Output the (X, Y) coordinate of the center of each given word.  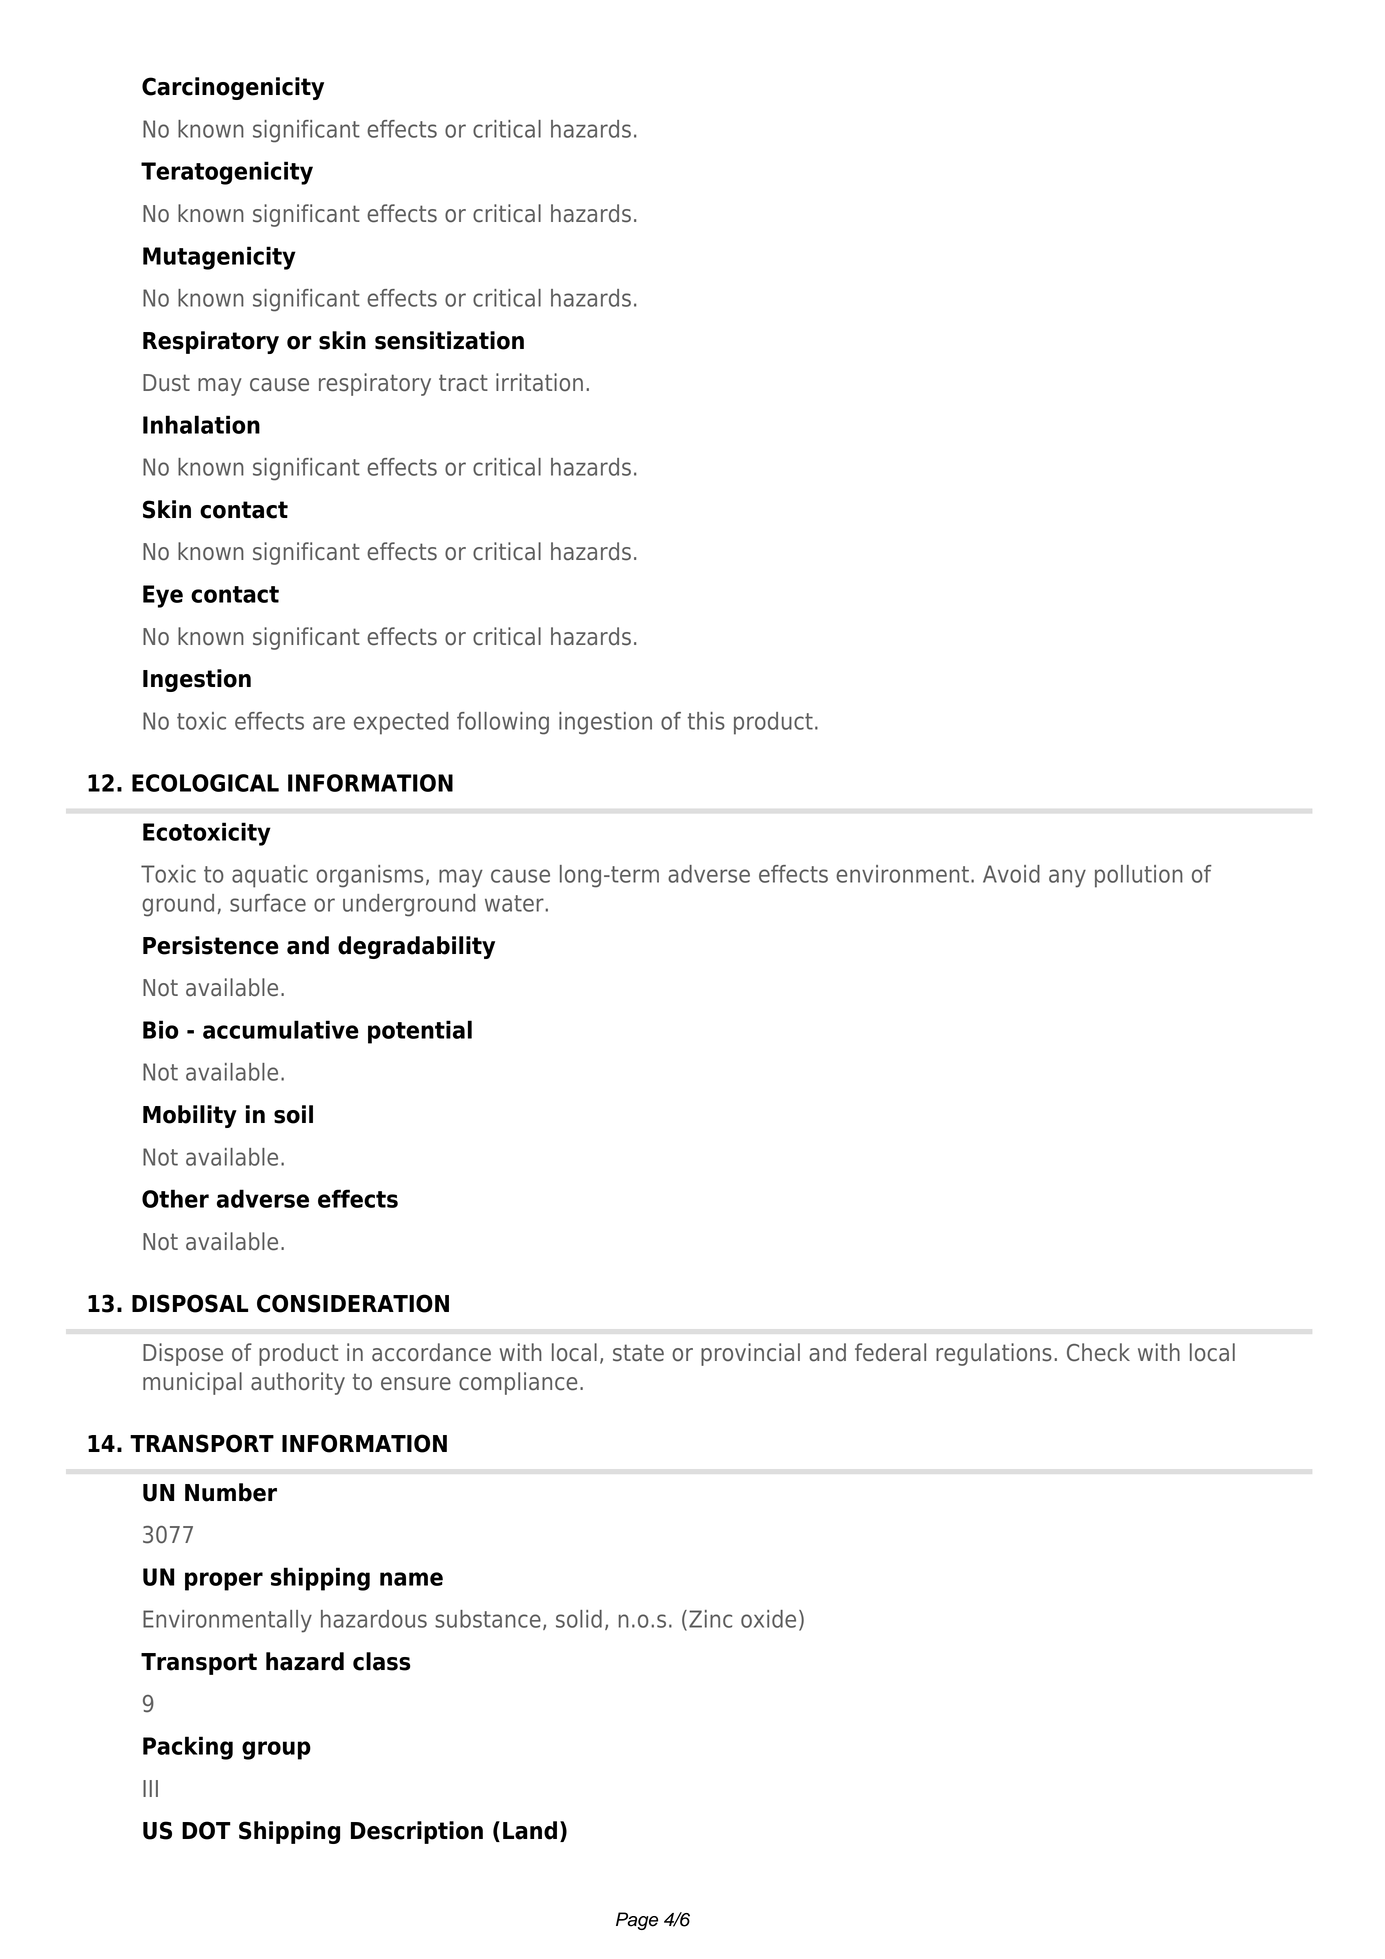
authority (298, 1383)
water (515, 903)
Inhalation (201, 424)
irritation (539, 382)
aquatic (270, 876)
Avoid (1011, 874)
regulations (994, 1354)
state (638, 1353)
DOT (206, 1830)
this (706, 721)
